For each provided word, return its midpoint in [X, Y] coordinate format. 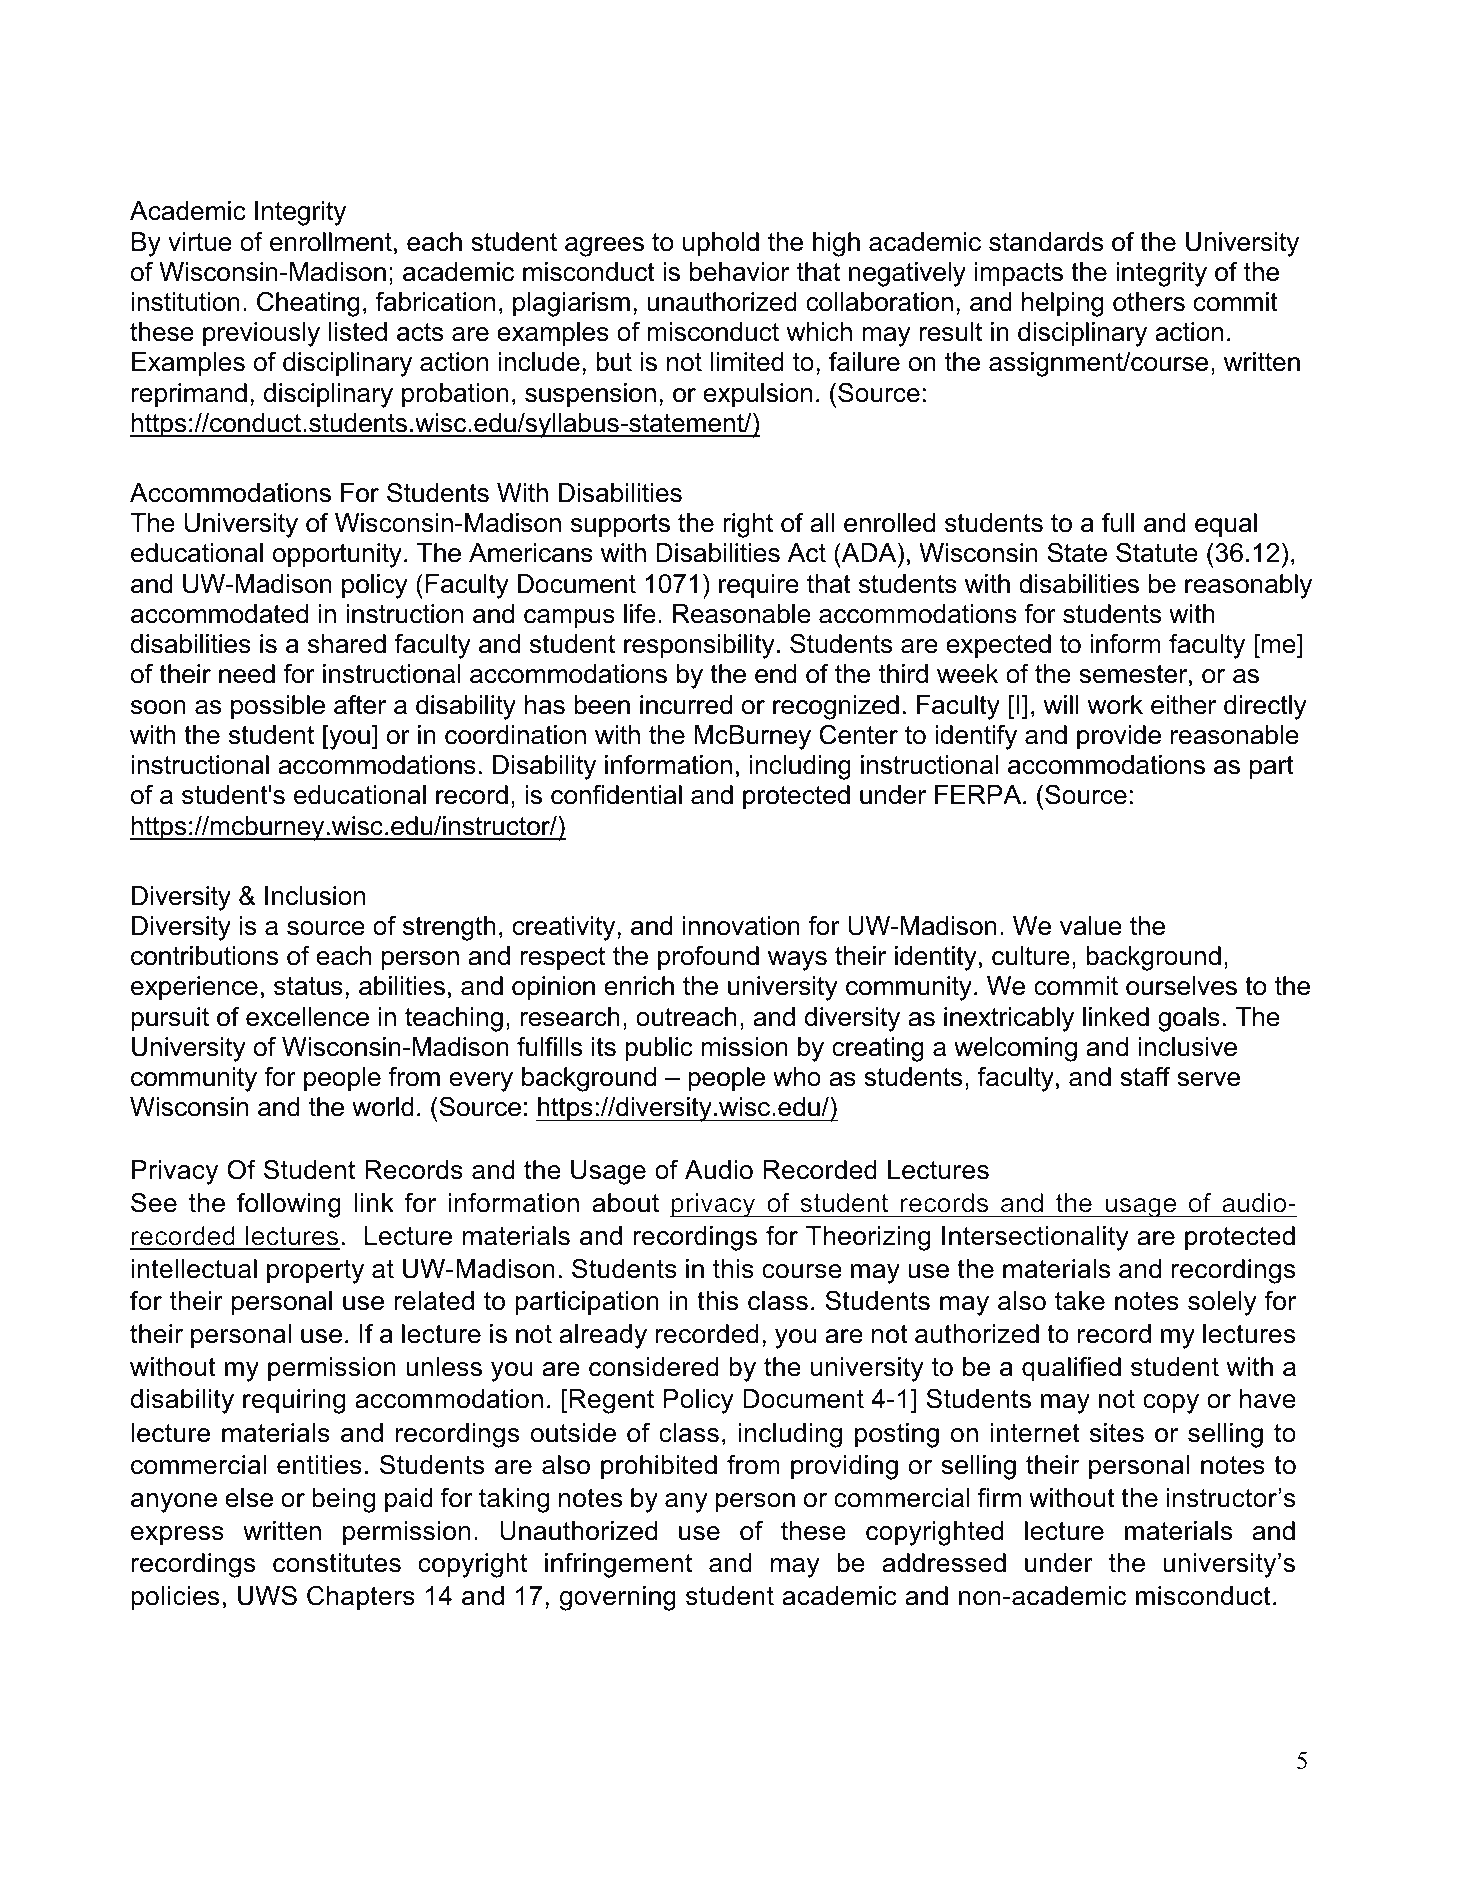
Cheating [308, 304]
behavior [739, 272]
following [289, 1205]
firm [999, 1497]
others [1149, 302]
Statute [1157, 553]
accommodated [219, 614]
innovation [741, 926]
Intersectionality [1035, 1238]
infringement [618, 1565]
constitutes [337, 1563]
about [625, 1203]
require [759, 586]
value [1091, 926]
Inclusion [315, 896]
